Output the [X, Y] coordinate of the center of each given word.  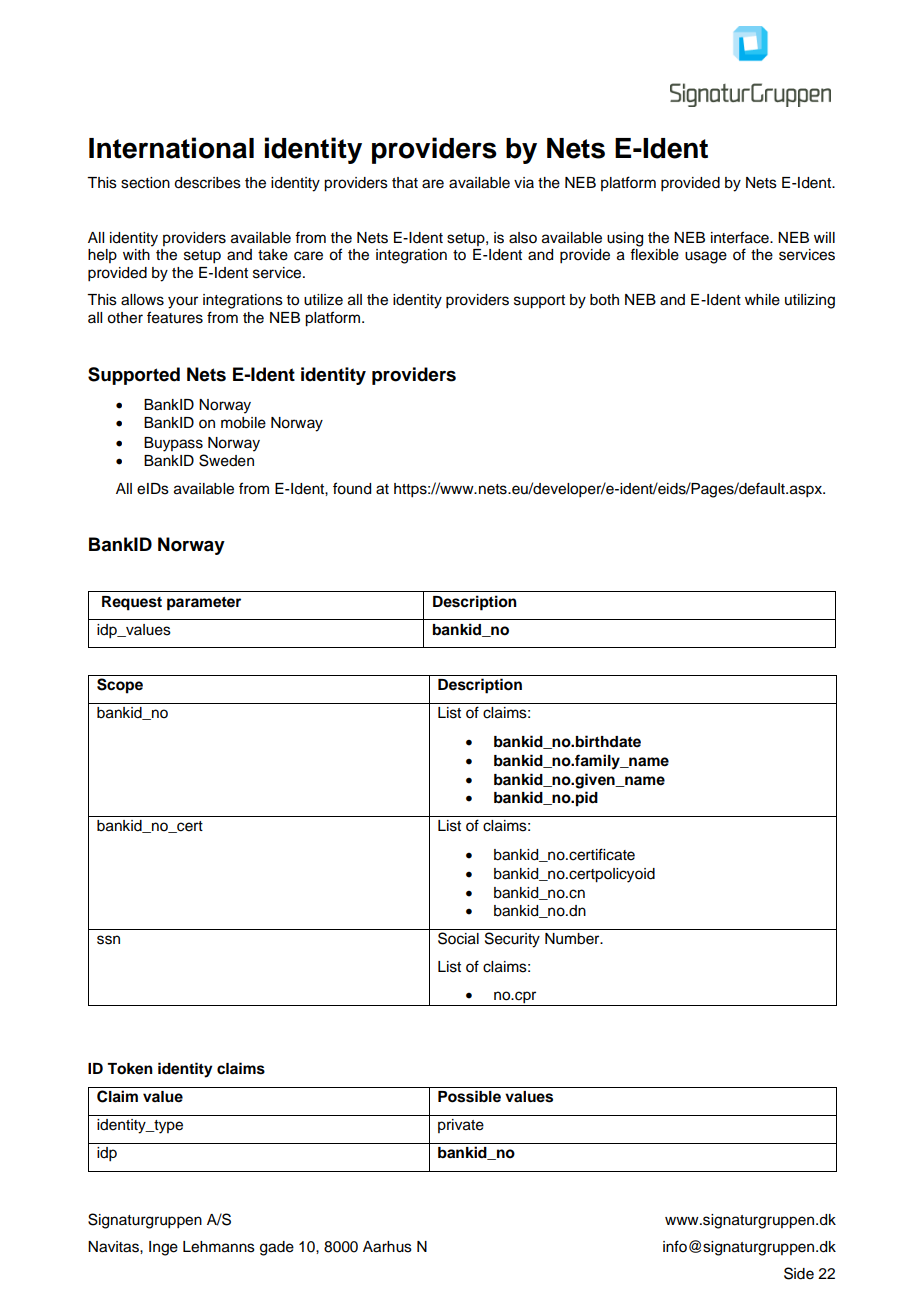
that [405, 183]
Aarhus [387, 1247]
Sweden [226, 460]
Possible [469, 1096]
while [762, 300]
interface [741, 237]
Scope [120, 686]
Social [458, 938]
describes [207, 183]
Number [573, 939]
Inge [163, 1248]
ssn [108, 940]
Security [512, 940]
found [352, 488]
